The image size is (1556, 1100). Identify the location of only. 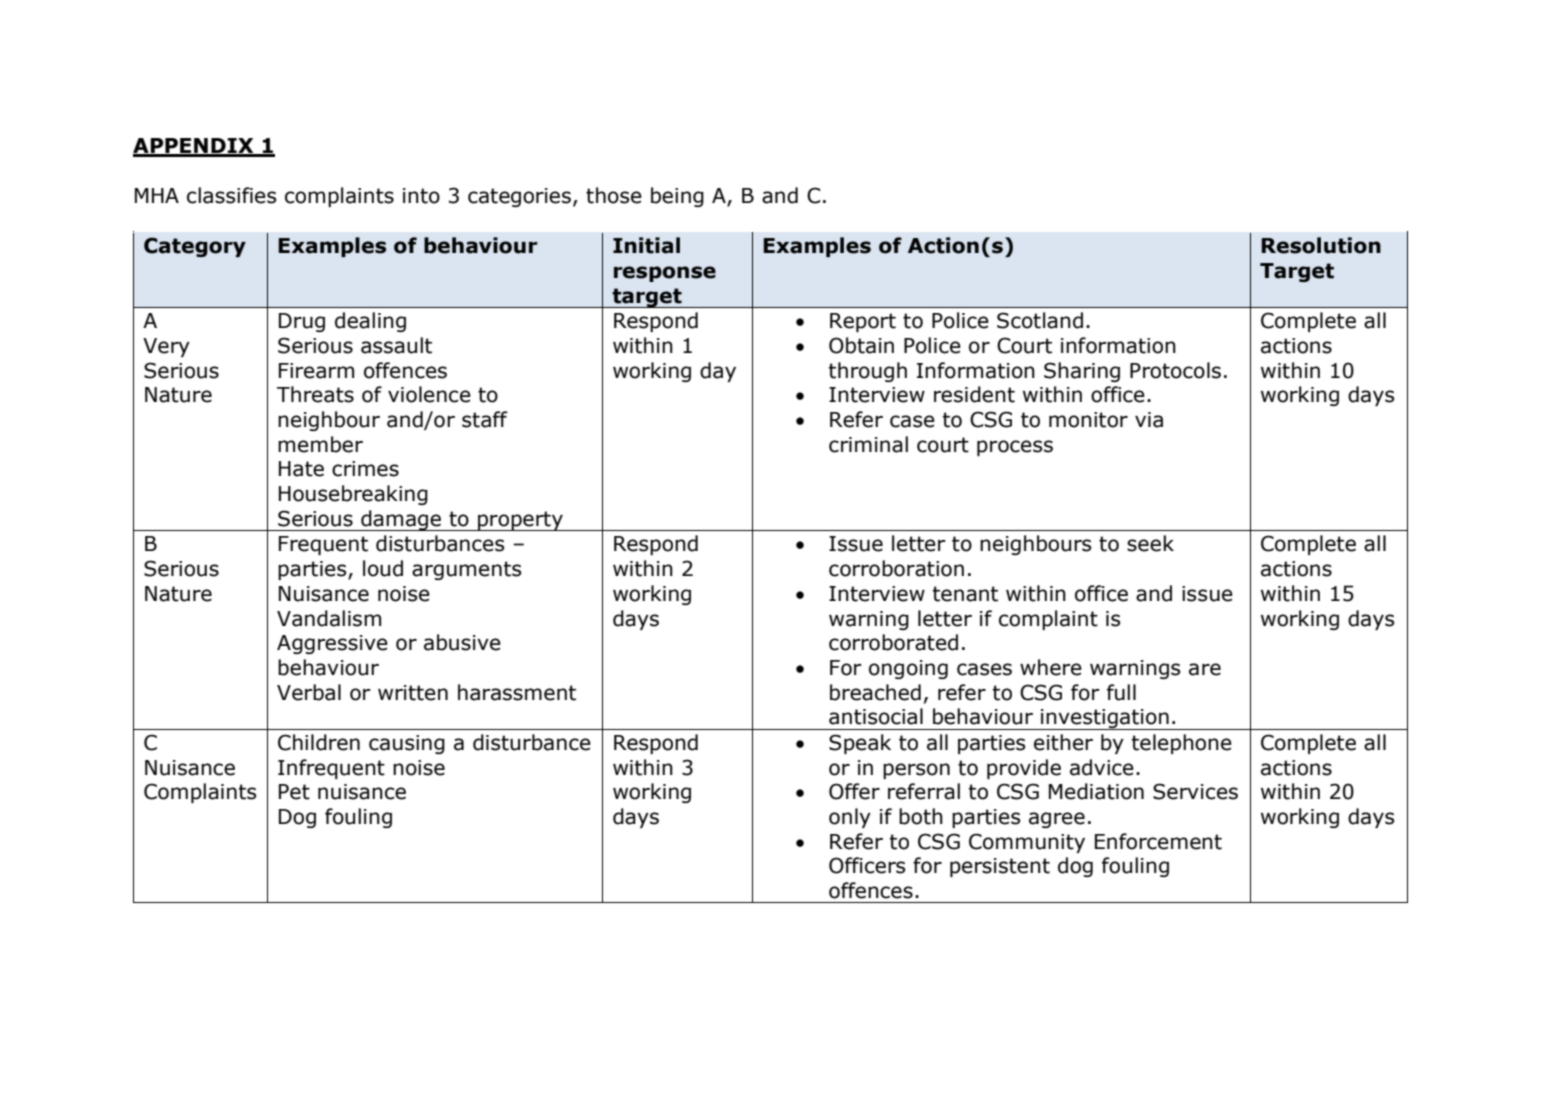
(850, 818).
